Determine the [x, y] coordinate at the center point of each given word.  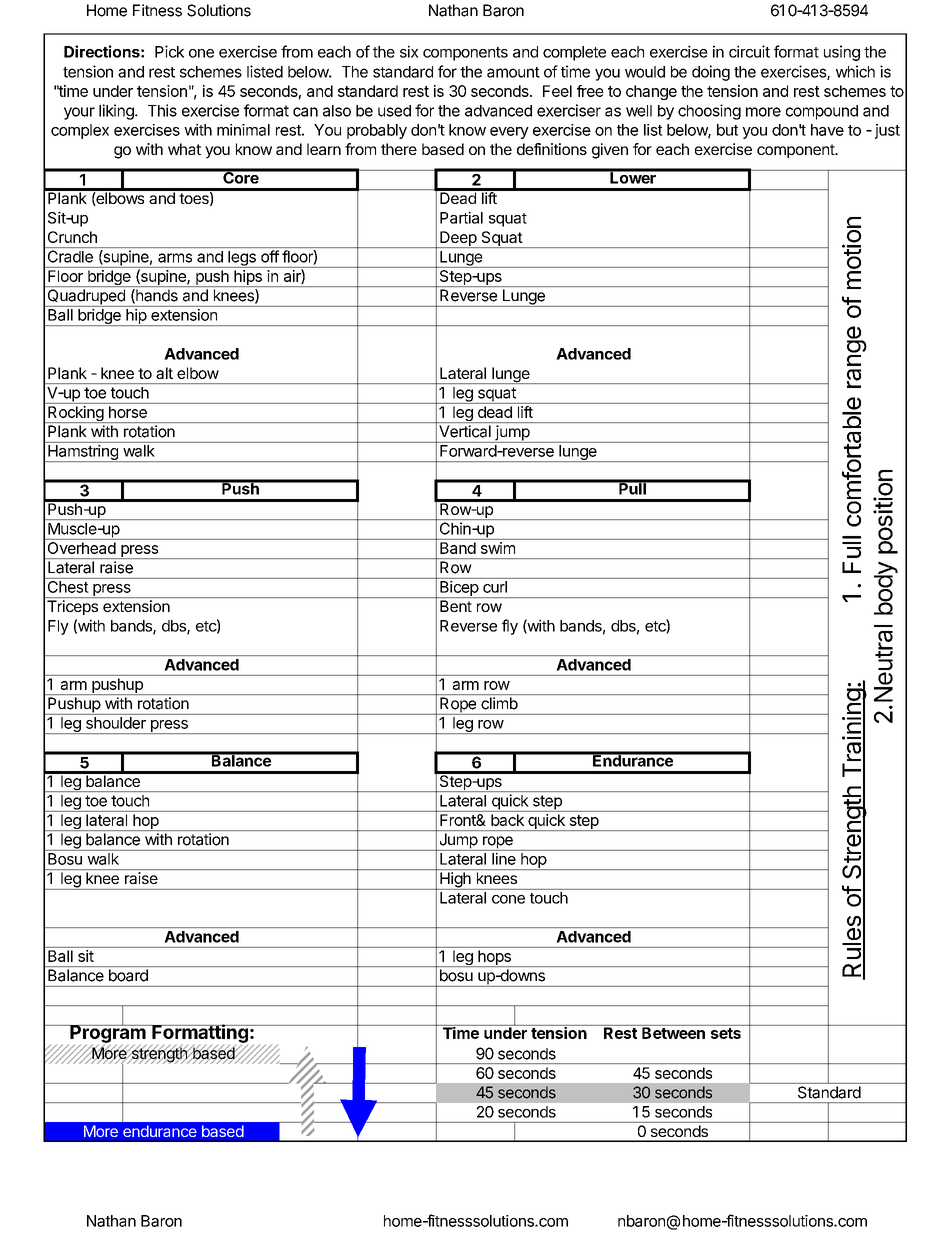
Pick [169, 51]
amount [513, 72]
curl [495, 587]
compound [822, 112]
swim [498, 548]
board [128, 975]
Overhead [82, 548]
